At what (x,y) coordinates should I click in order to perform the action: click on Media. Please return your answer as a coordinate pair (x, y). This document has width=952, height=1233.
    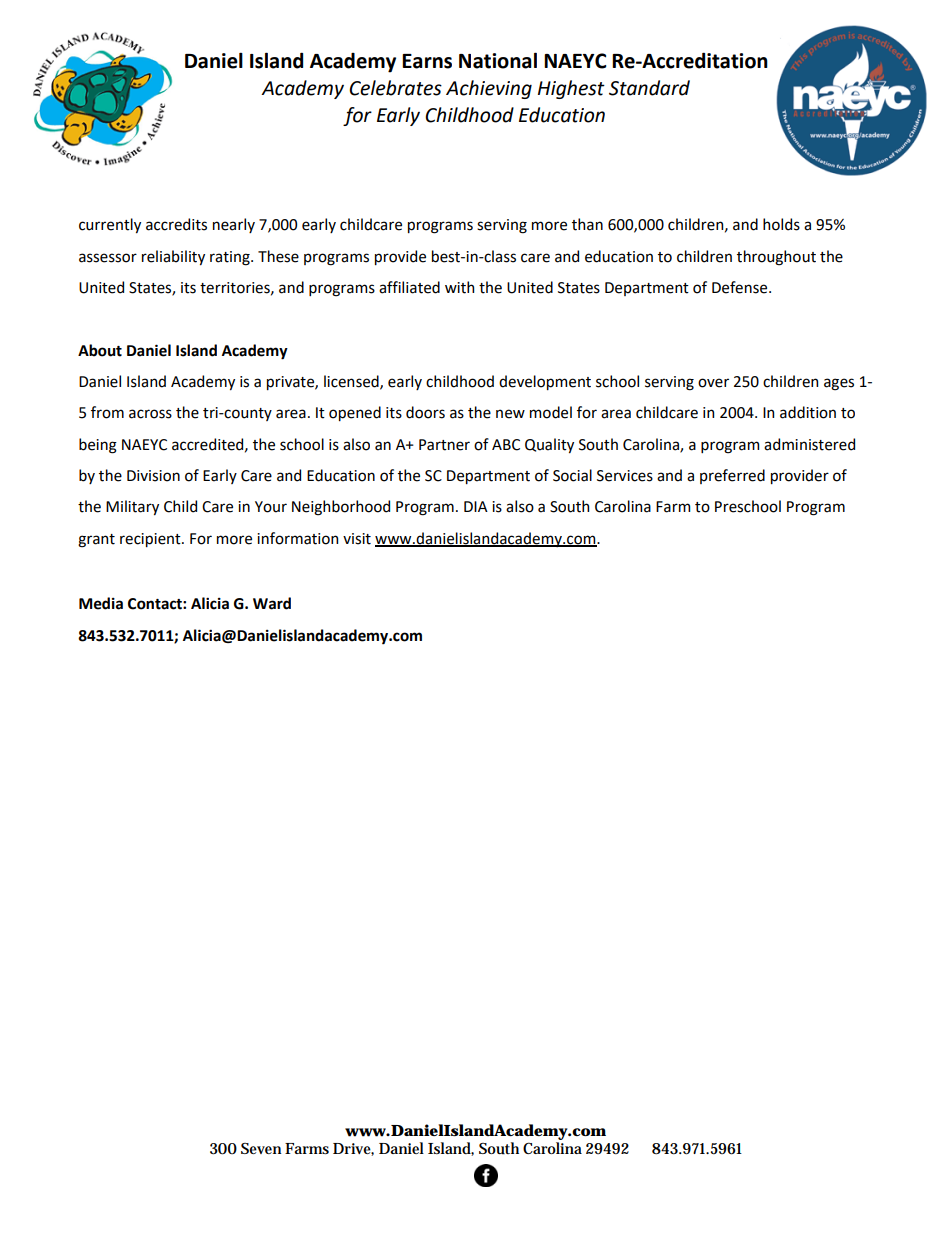
    Looking at the image, I should click on (101, 603).
